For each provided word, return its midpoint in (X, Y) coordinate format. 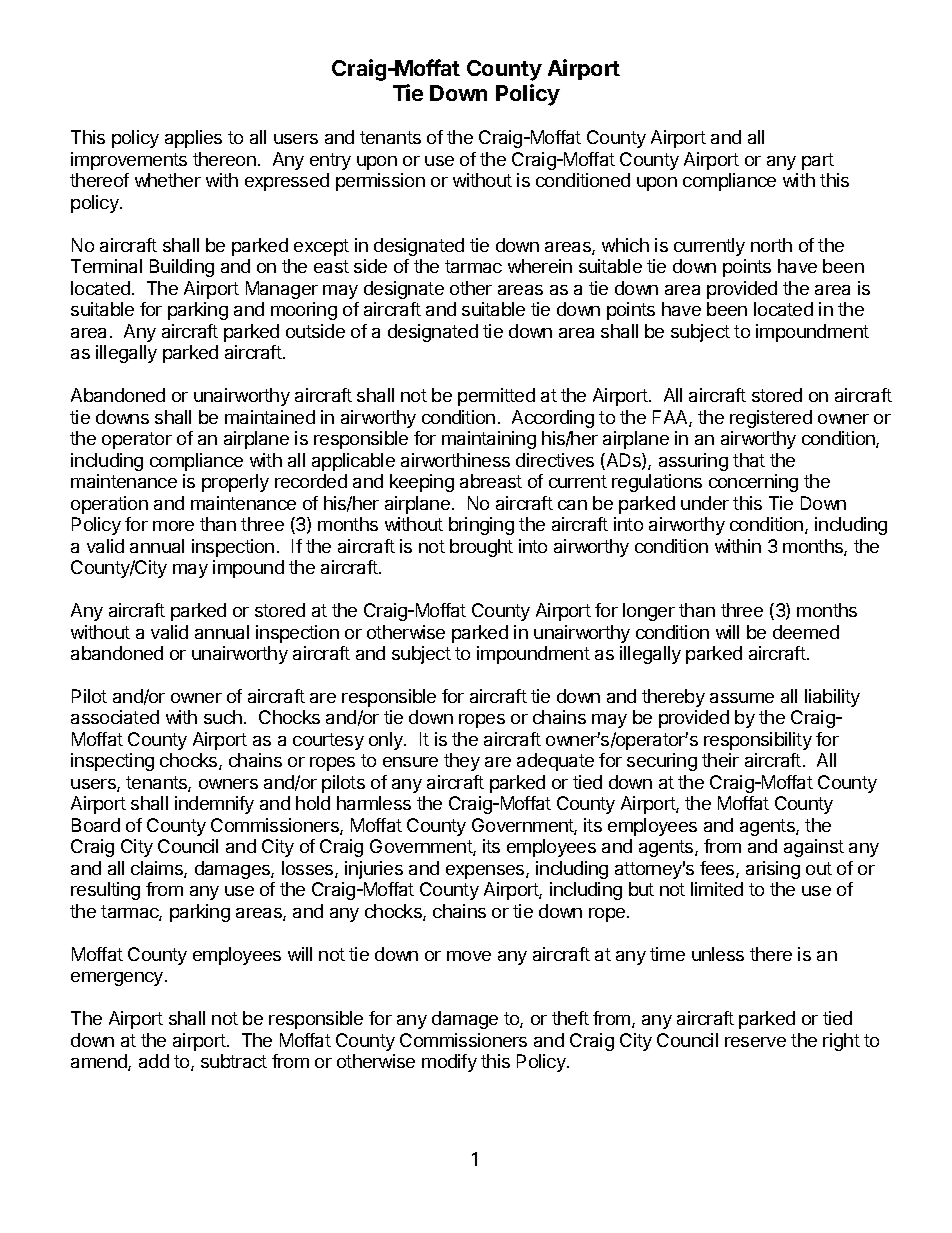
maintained (270, 417)
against (814, 848)
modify (449, 1063)
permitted (496, 397)
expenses (486, 872)
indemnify (214, 805)
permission (380, 182)
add (154, 1061)
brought (481, 548)
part (818, 161)
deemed (806, 632)
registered (771, 419)
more (173, 526)
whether (168, 180)
